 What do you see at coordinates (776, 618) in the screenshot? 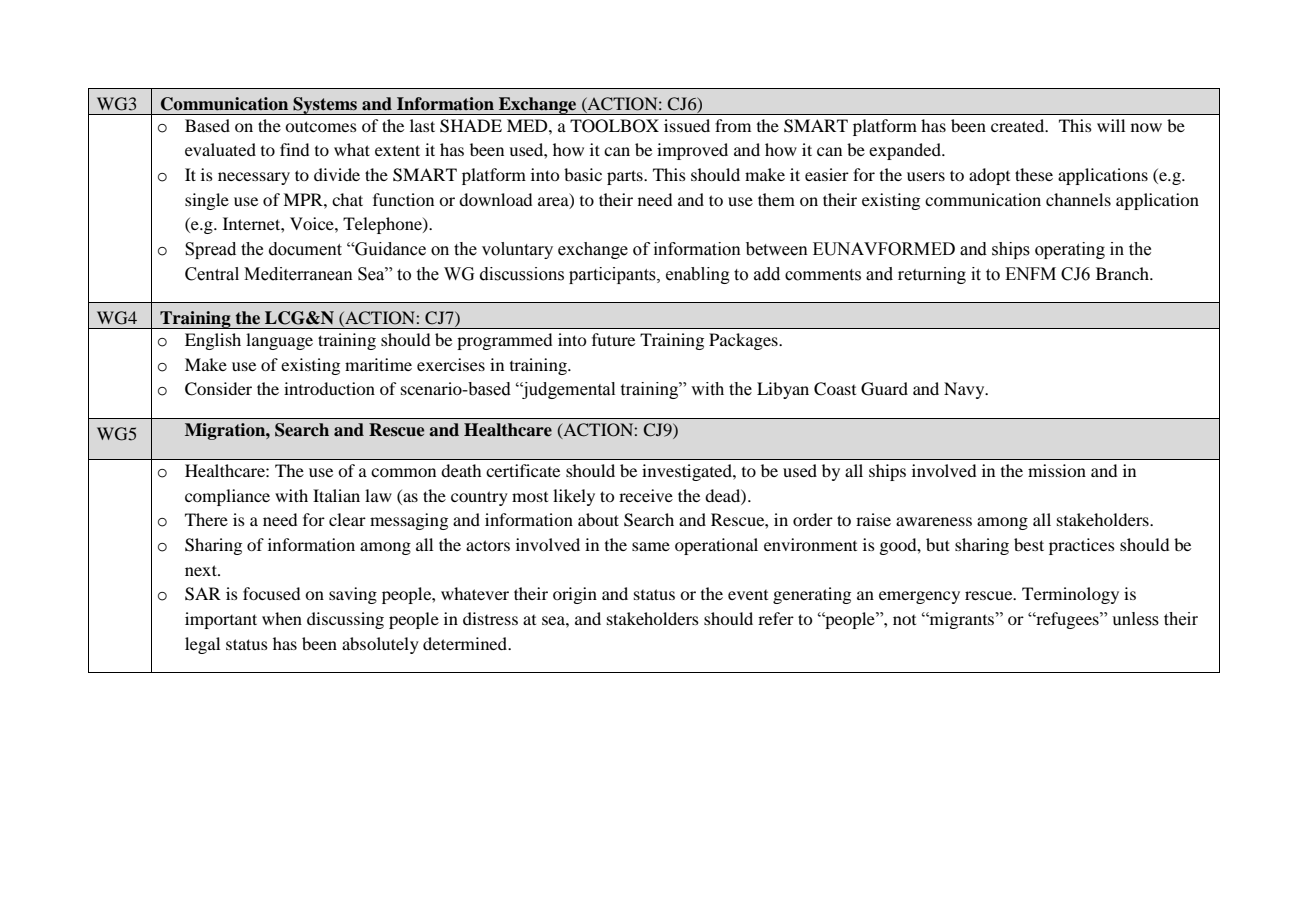
I see `refer` at bounding box center [776, 618].
